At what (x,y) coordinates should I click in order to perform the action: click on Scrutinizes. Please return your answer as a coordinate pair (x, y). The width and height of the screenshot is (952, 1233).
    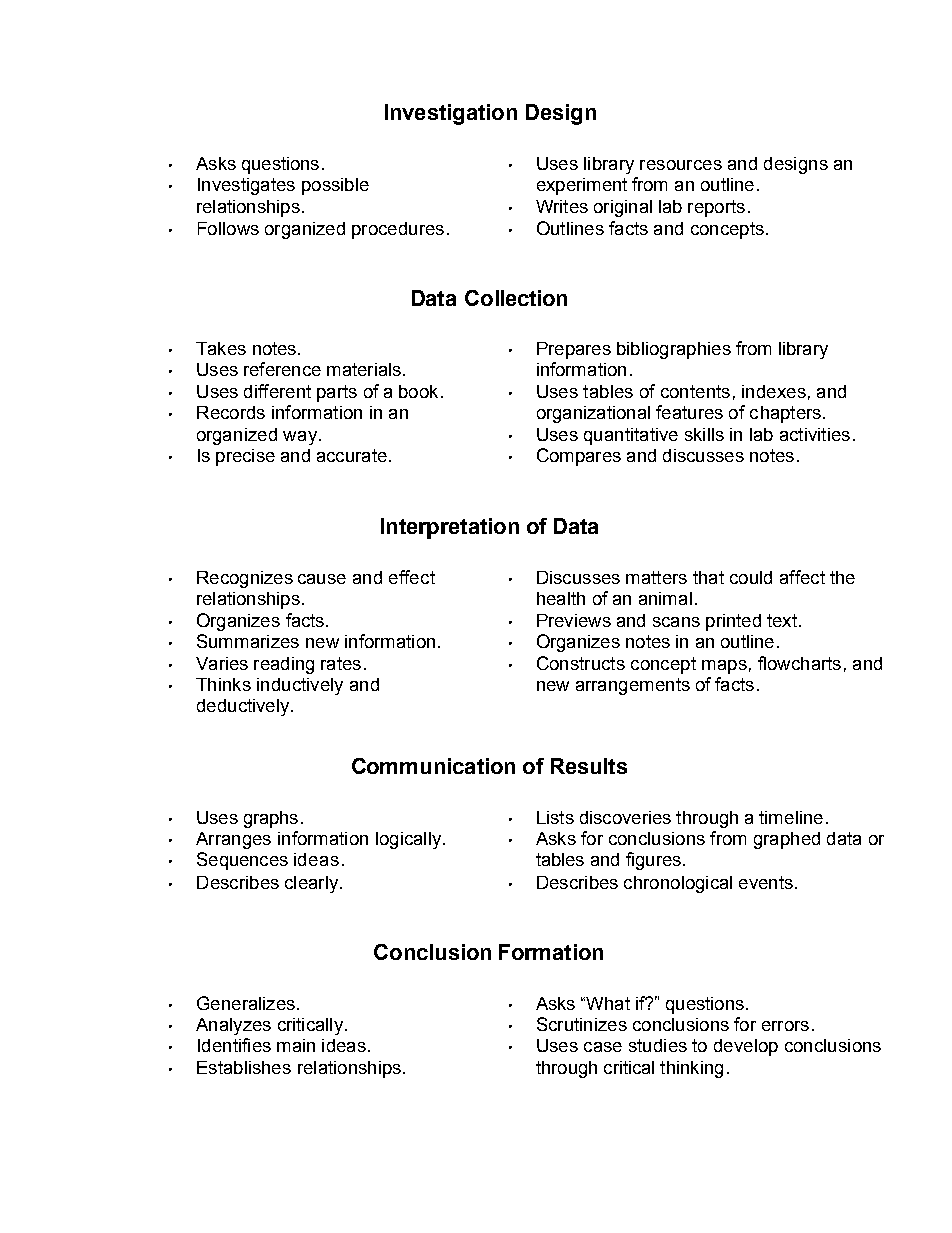
    Looking at the image, I should click on (582, 1024).
